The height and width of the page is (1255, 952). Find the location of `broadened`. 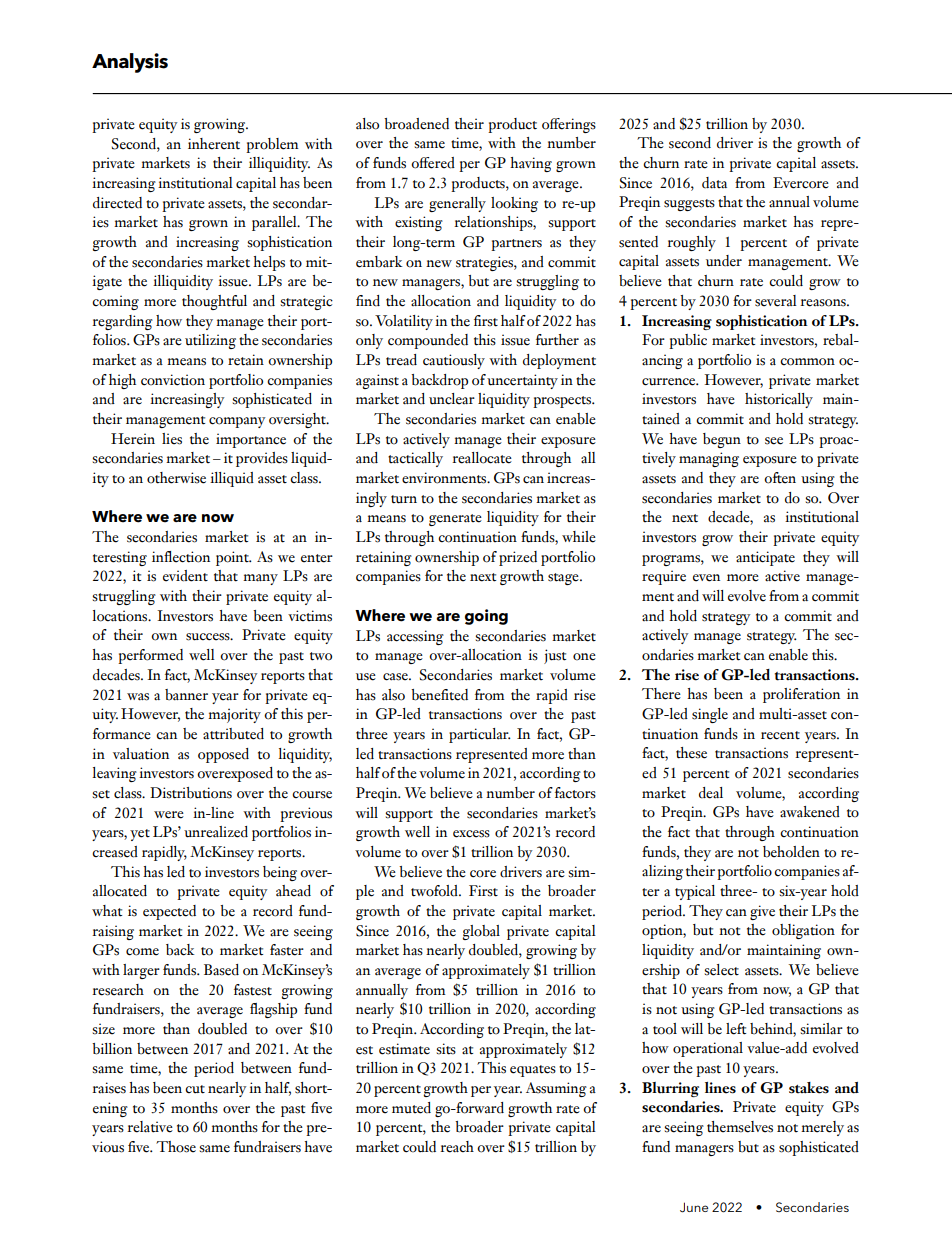

broadened is located at coordinates (416, 124).
